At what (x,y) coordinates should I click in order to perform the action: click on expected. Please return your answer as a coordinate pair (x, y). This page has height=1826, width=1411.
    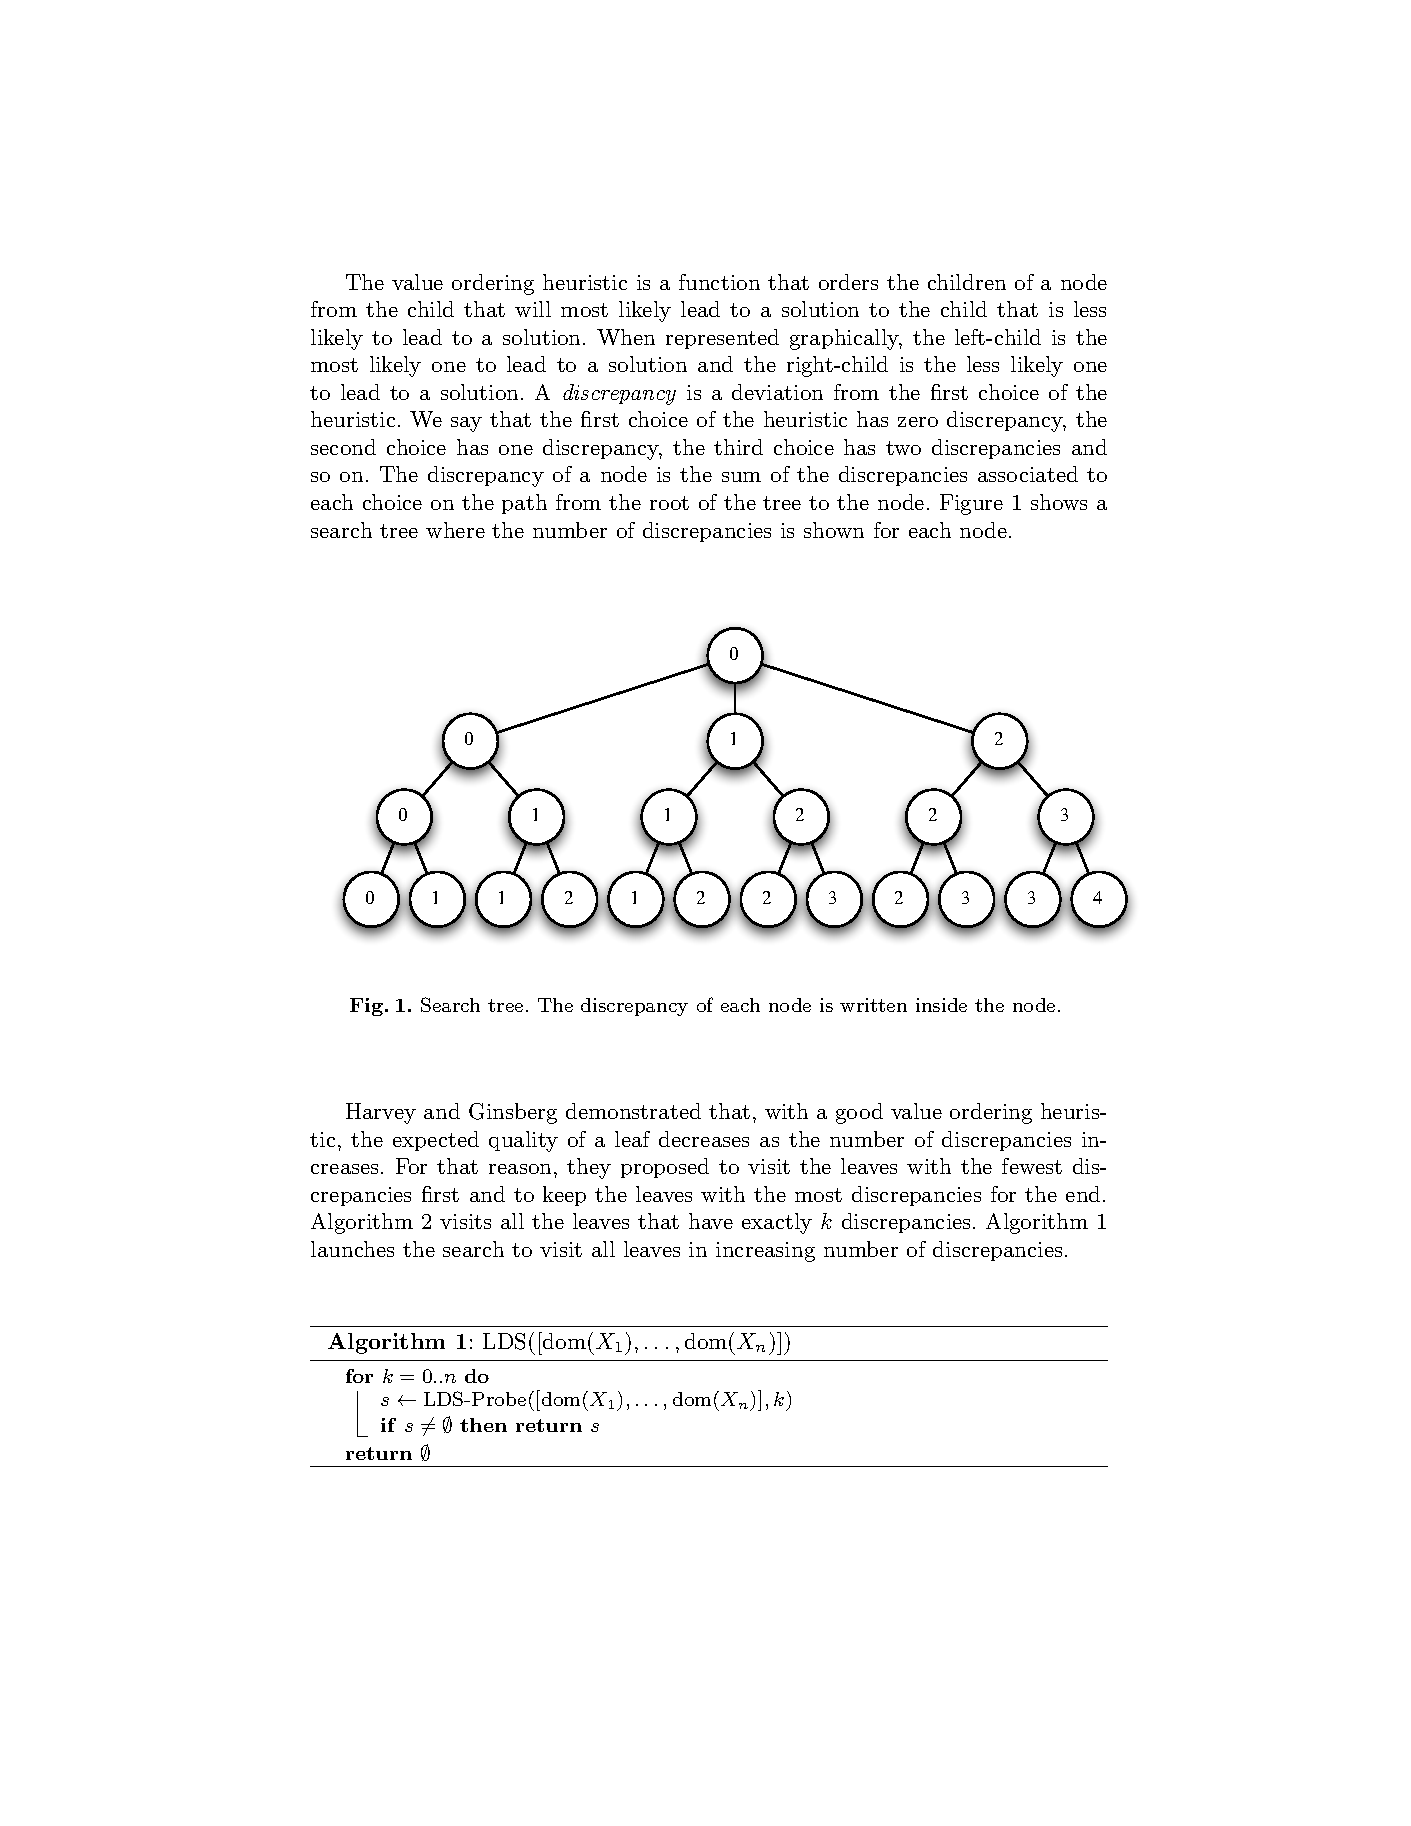
    Looking at the image, I should click on (436, 1141).
